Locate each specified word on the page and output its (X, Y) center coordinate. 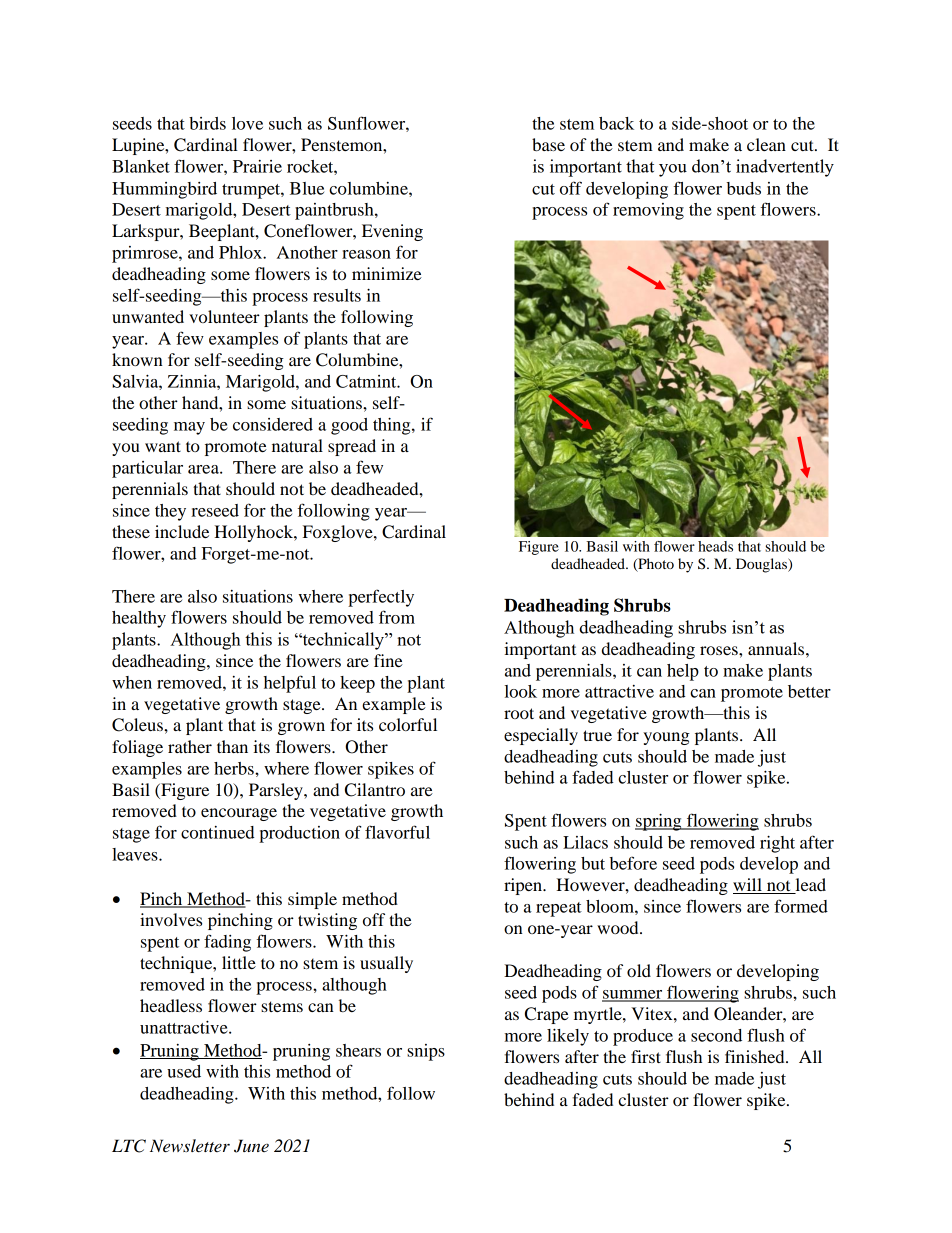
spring (659, 822)
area (204, 469)
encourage (239, 814)
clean (766, 144)
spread (352, 447)
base (548, 144)
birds (207, 123)
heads (715, 546)
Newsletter (190, 1146)
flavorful (397, 832)
